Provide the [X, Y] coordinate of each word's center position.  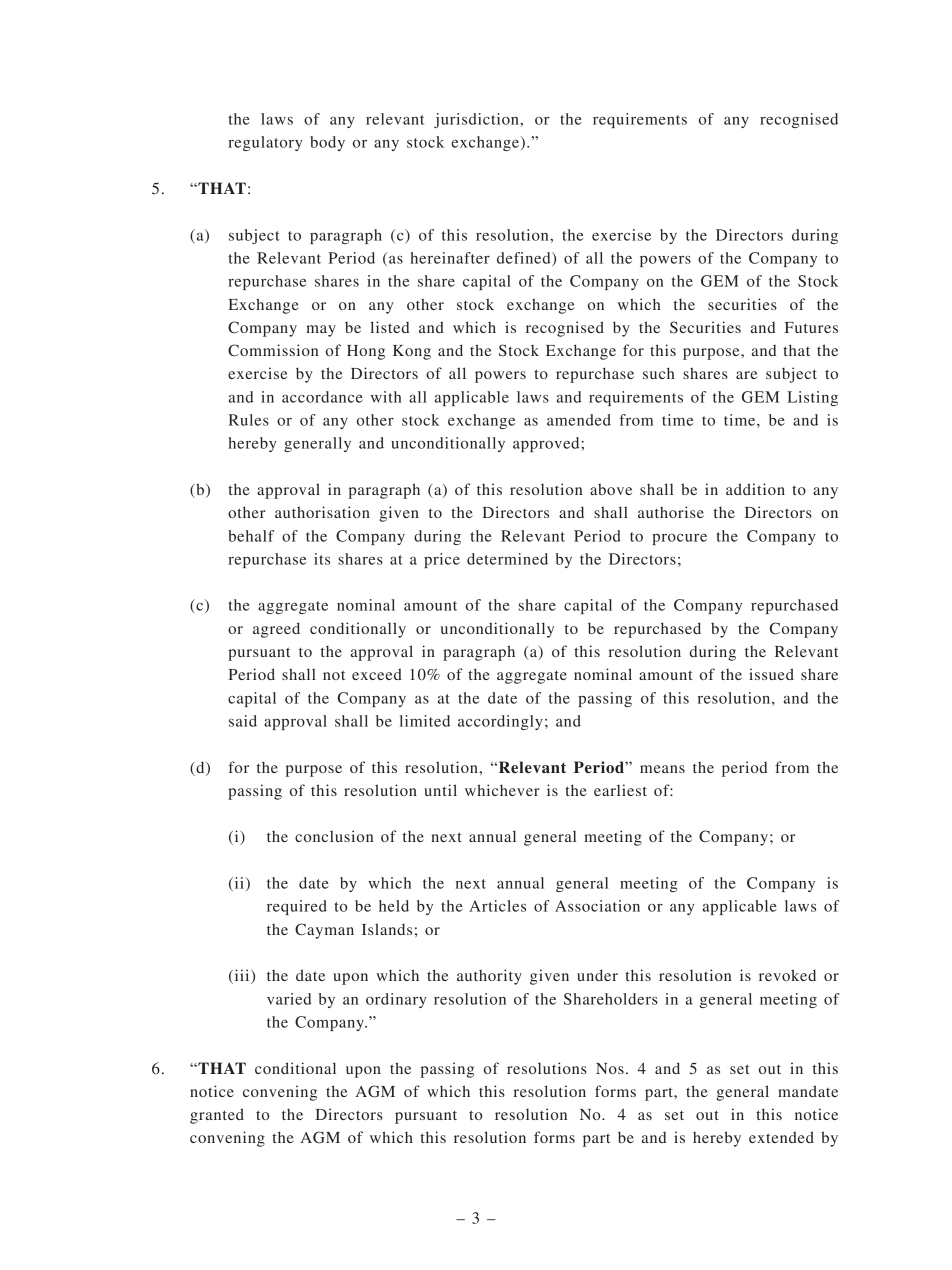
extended [781, 1137]
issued [771, 674]
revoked [787, 975]
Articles [497, 906]
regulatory [265, 143]
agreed [276, 630]
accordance [322, 397]
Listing [812, 398]
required [297, 907]
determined [507, 559]
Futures [811, 327]
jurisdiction [477, 120]
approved [547, 444]
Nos [610, 1068]
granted [217, 1116]
